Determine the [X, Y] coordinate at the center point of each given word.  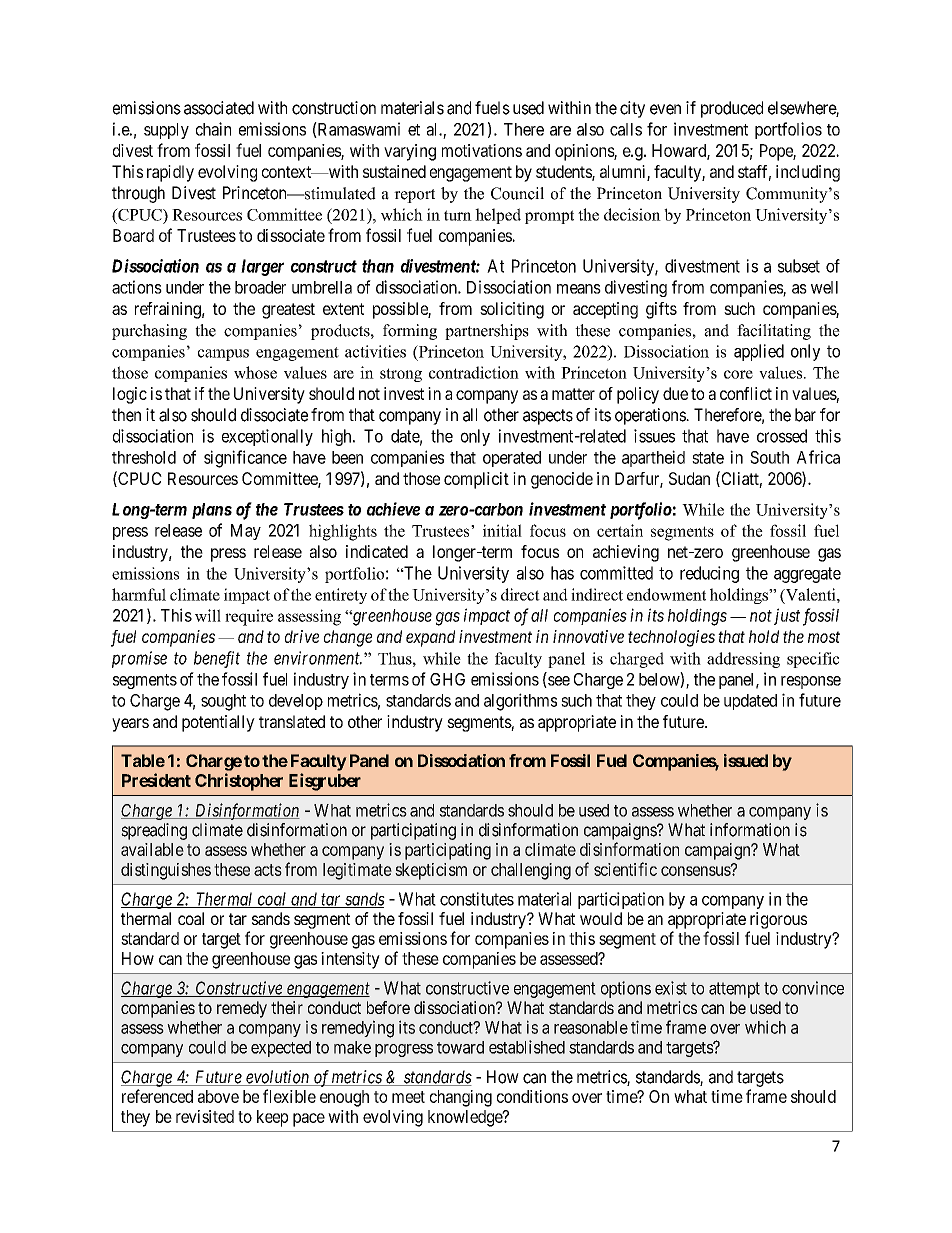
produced [732, 109]
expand [430, 638]
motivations [482, 150]
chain [213, 129]
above [218, 1096]
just [787, 616]
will [208, 615]
